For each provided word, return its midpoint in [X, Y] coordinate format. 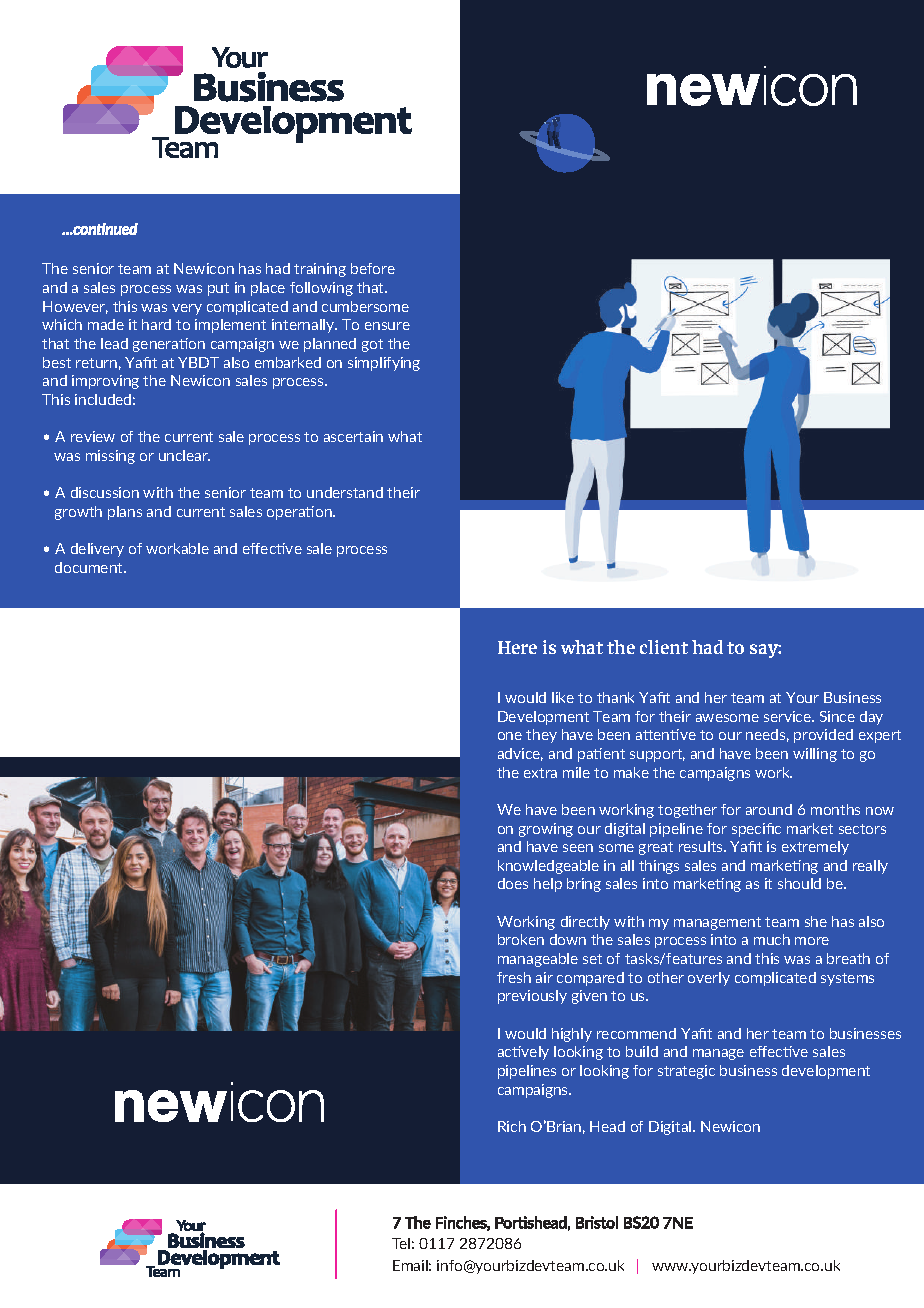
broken [521, 939]
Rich [512, 1126]
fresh [514, 977]
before [373, 268]
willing [815, 755]
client [664, 647]
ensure [387, 326]
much [772, 939]
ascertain [353, 436]
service [788, 716]
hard [156, 324]
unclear [184, 455]
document [90, 567]
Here [517, 647]
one [510, 736]
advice [520, 754]
